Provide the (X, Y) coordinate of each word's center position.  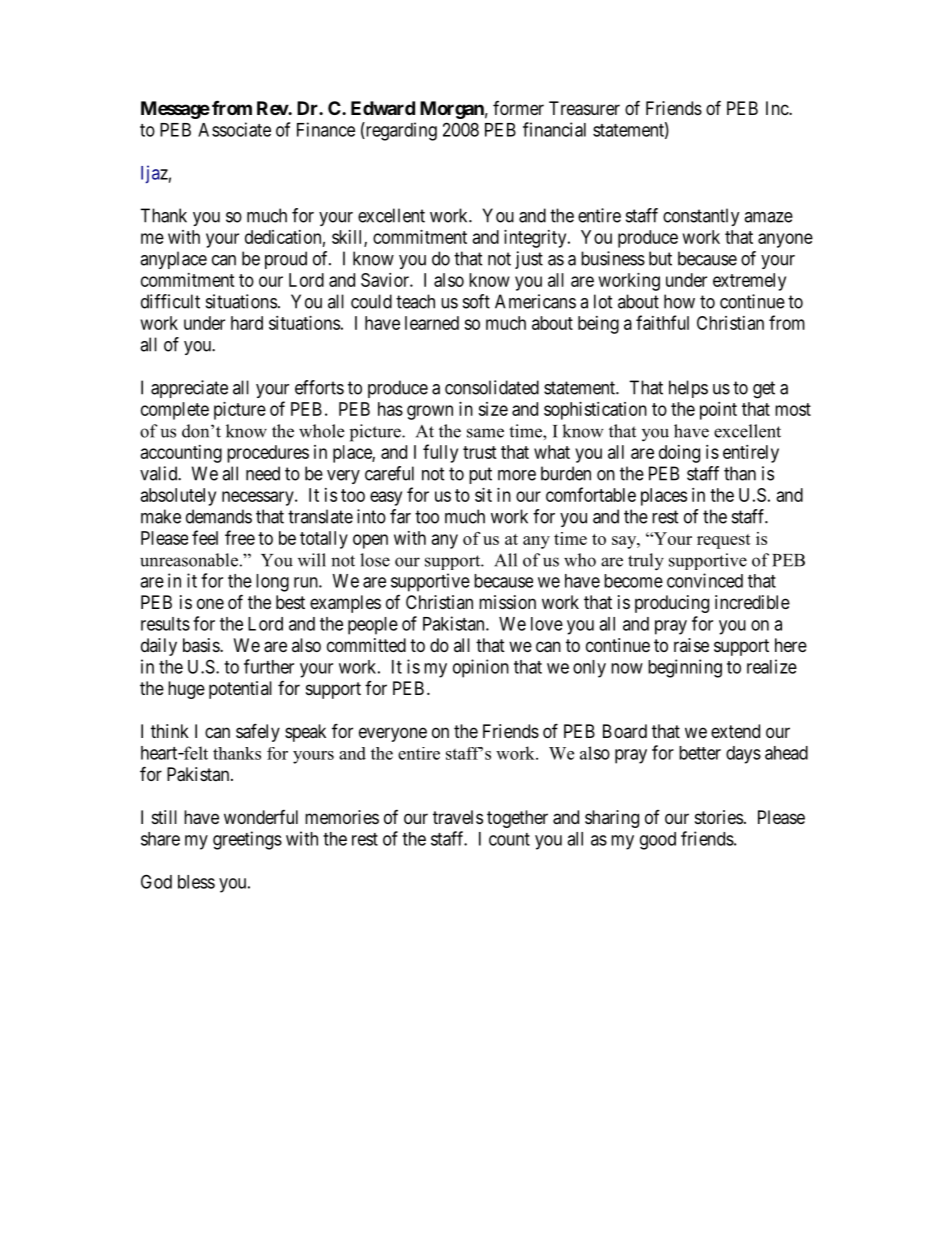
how (679, 301)
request (724, 541)
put (480, 475)
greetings (247, 840)
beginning (685, 668)
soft (476, 301)
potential (240, 690)
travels (458, 817)
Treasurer (584, 108)
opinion (481, 668)
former (518, 108)
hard (247, 323)
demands (219, 516)
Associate (234, 129)
